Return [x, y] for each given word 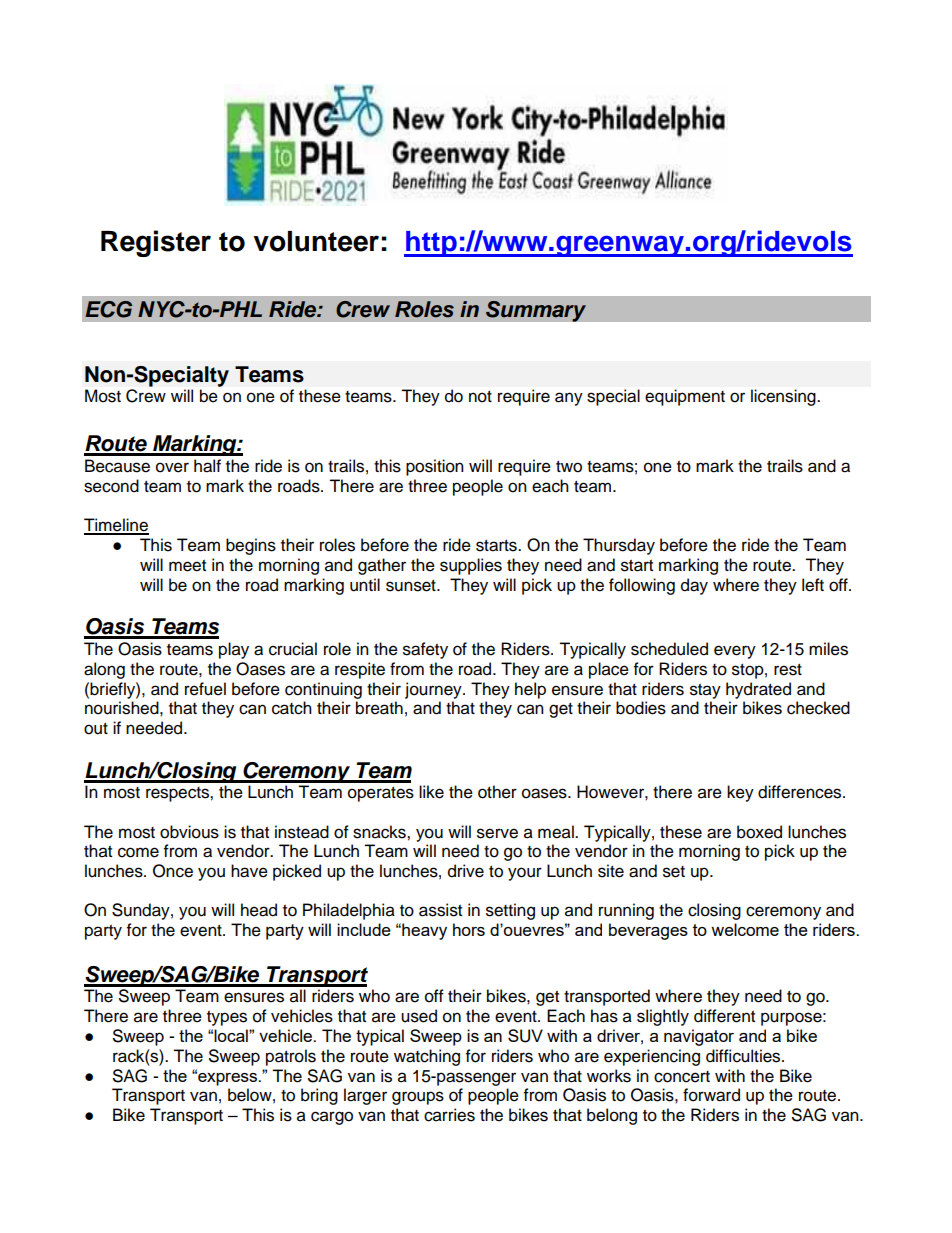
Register [156, 243]
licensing [784, 397]
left [813, 585]
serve [497, 833]
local [232, 1035]
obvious [189, 832]
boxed [759, 832]
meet [187, 566]
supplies [471, 566]
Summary [536, 311]
